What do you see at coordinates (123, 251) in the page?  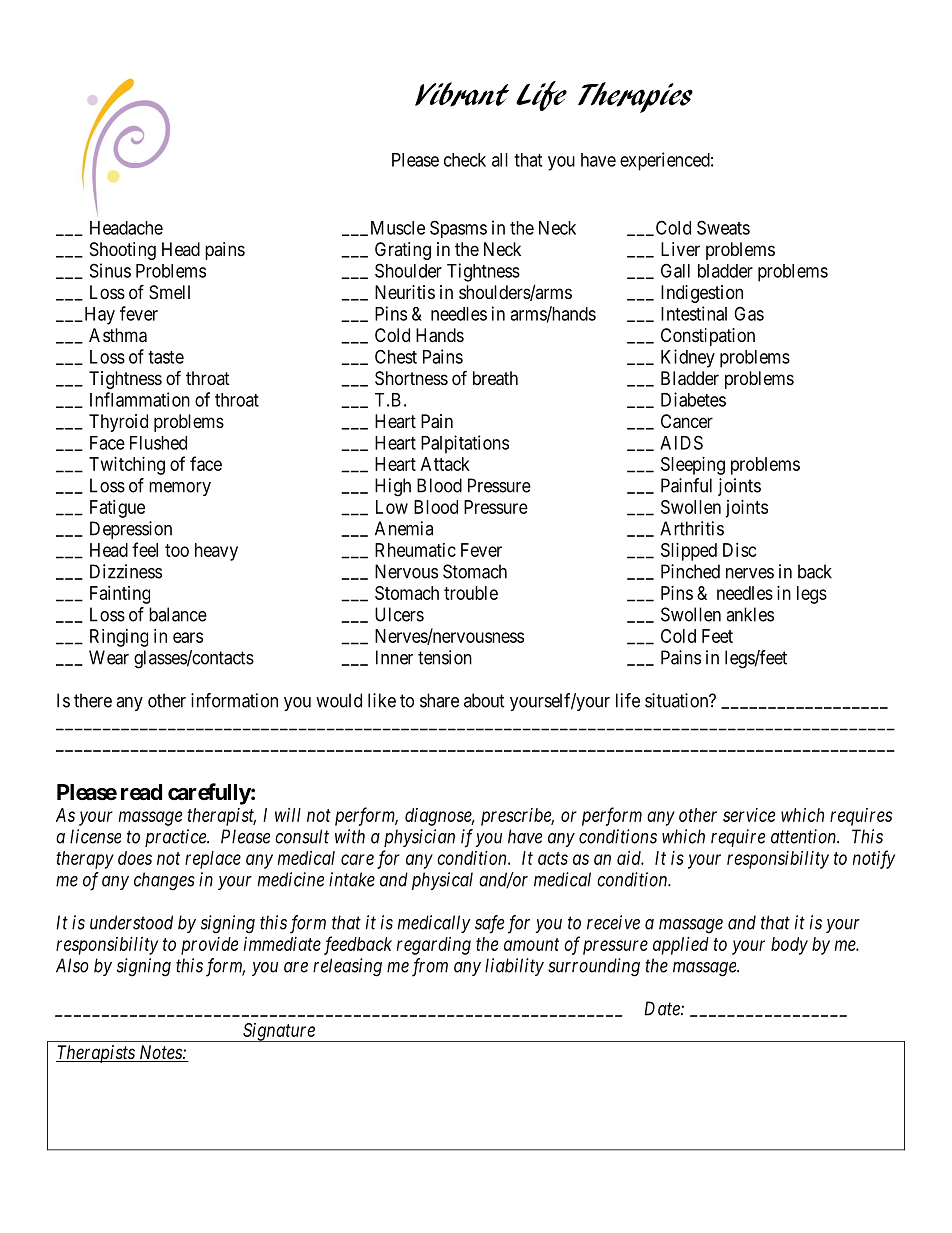 I see `Shooting` at bounding box center [123, 251].
